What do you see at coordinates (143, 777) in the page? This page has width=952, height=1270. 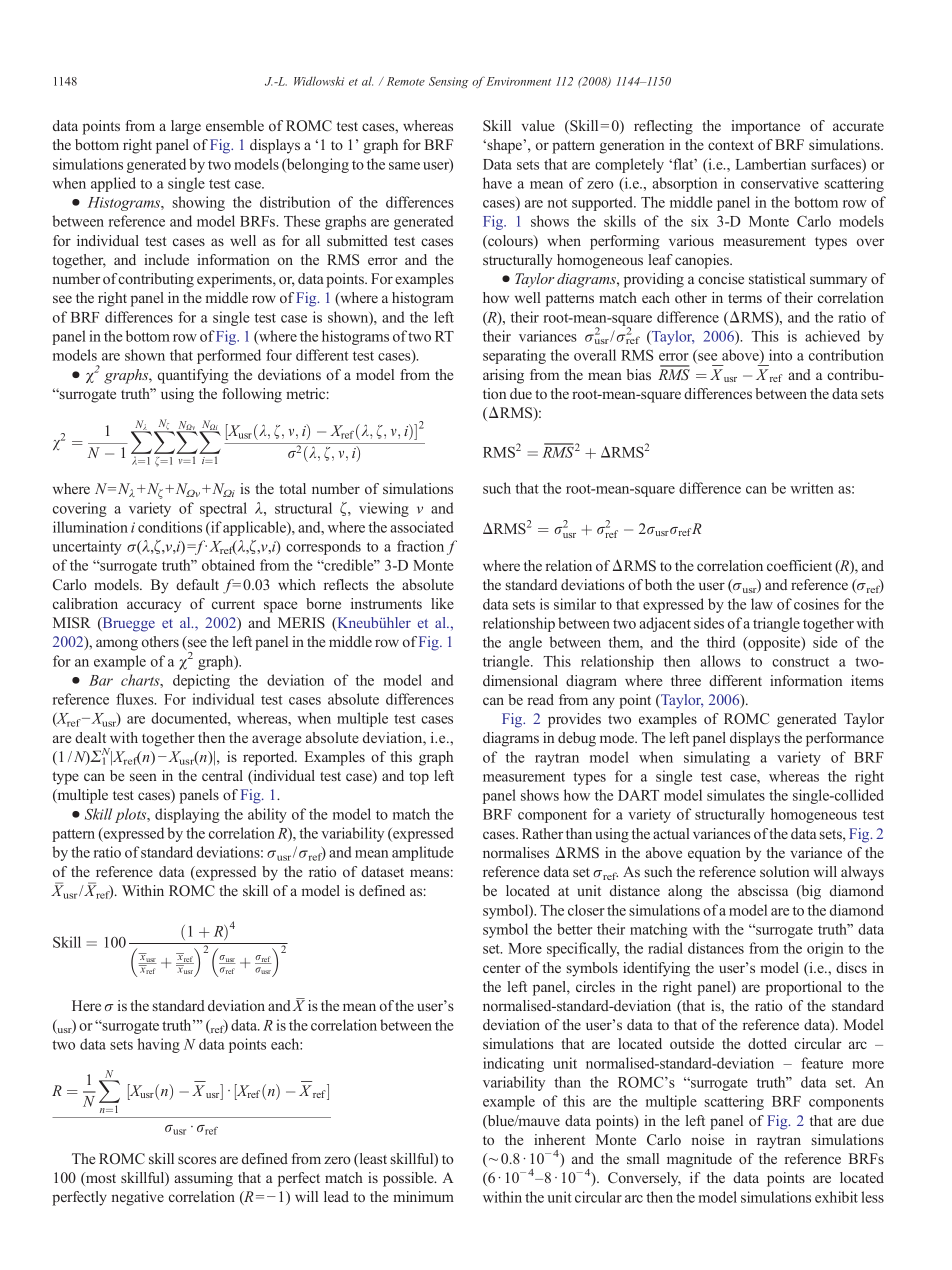 I see `seen` at bounding box center [143, 777].
